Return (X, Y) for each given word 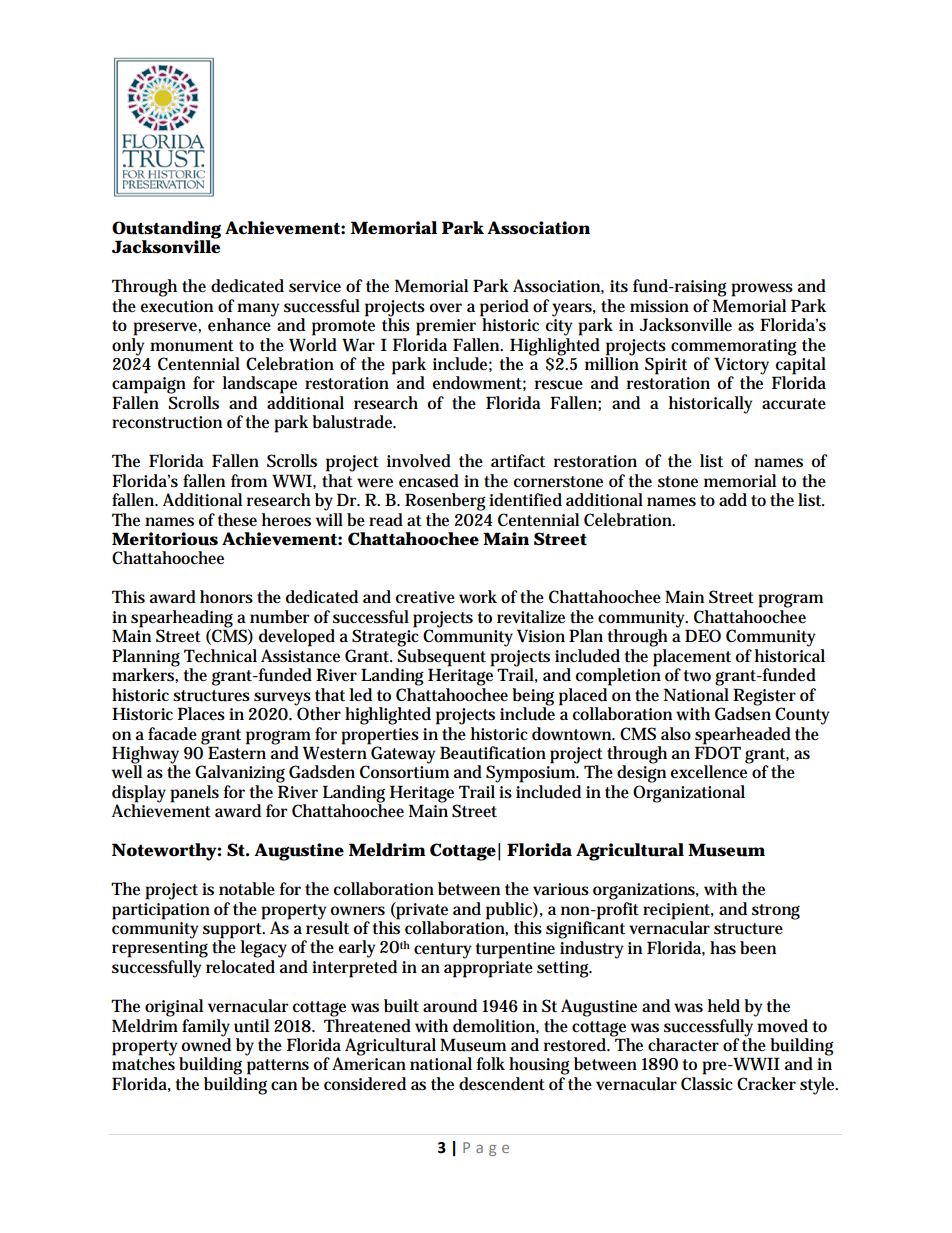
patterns (278, 1067)
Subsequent (441, 658)
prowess (762, 290)
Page (486, 1149)
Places (201, 714)
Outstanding (166, 231)
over (446, 307)
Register (764, 697)
